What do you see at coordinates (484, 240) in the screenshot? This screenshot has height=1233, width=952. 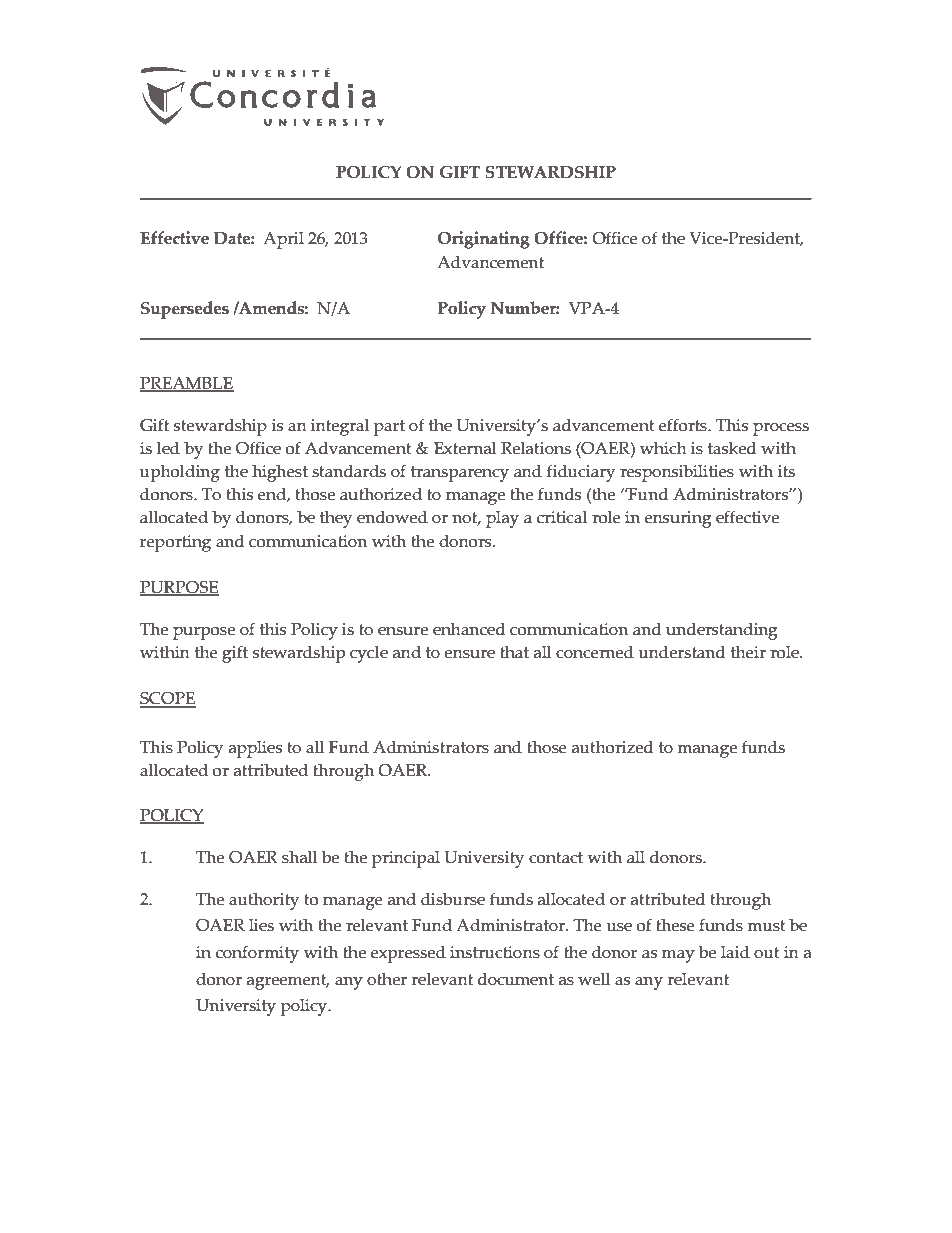 I see `Originating` at bounding box center [484, 240].
